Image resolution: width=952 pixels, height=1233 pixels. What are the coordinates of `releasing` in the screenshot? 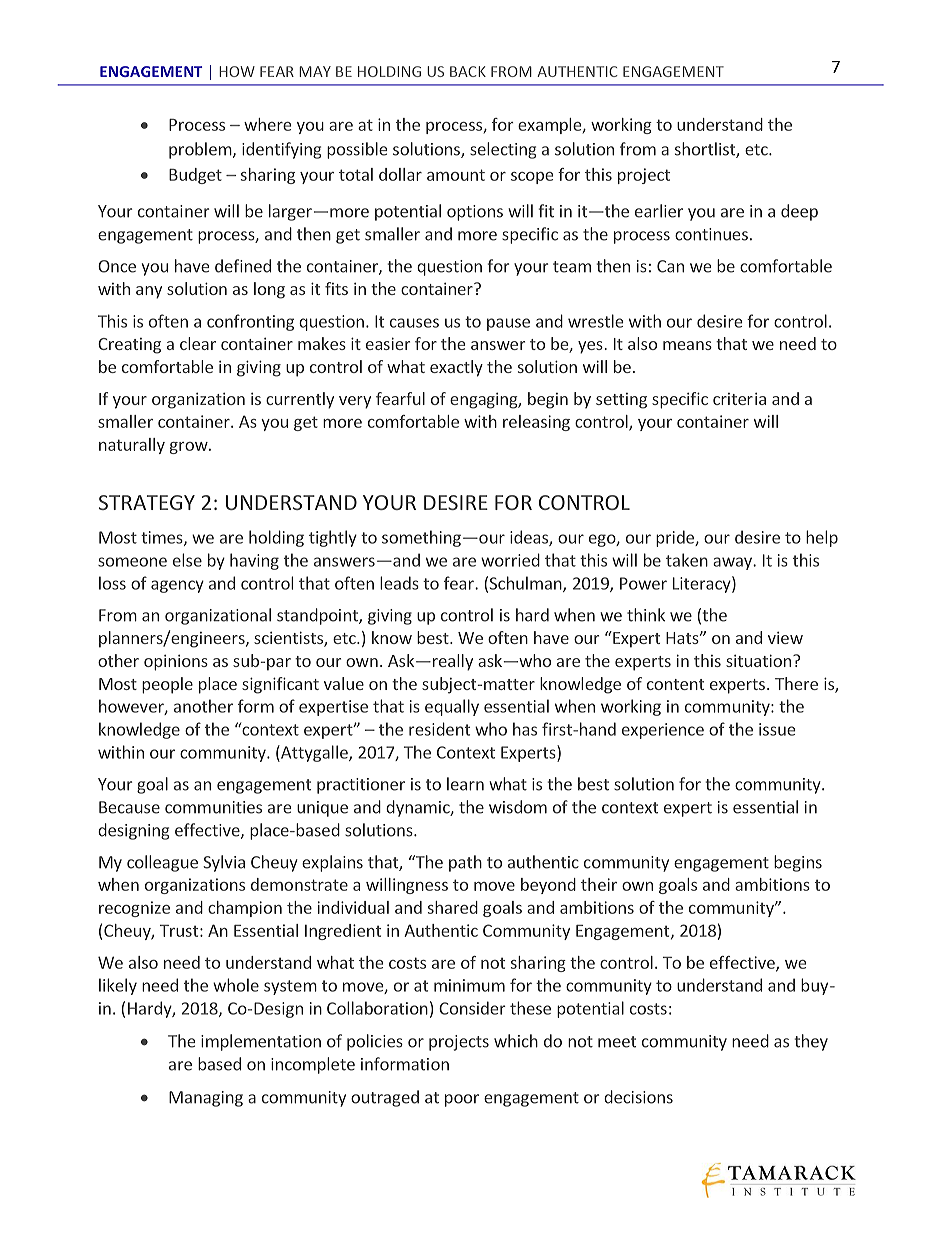 It's located at (536, 423).
